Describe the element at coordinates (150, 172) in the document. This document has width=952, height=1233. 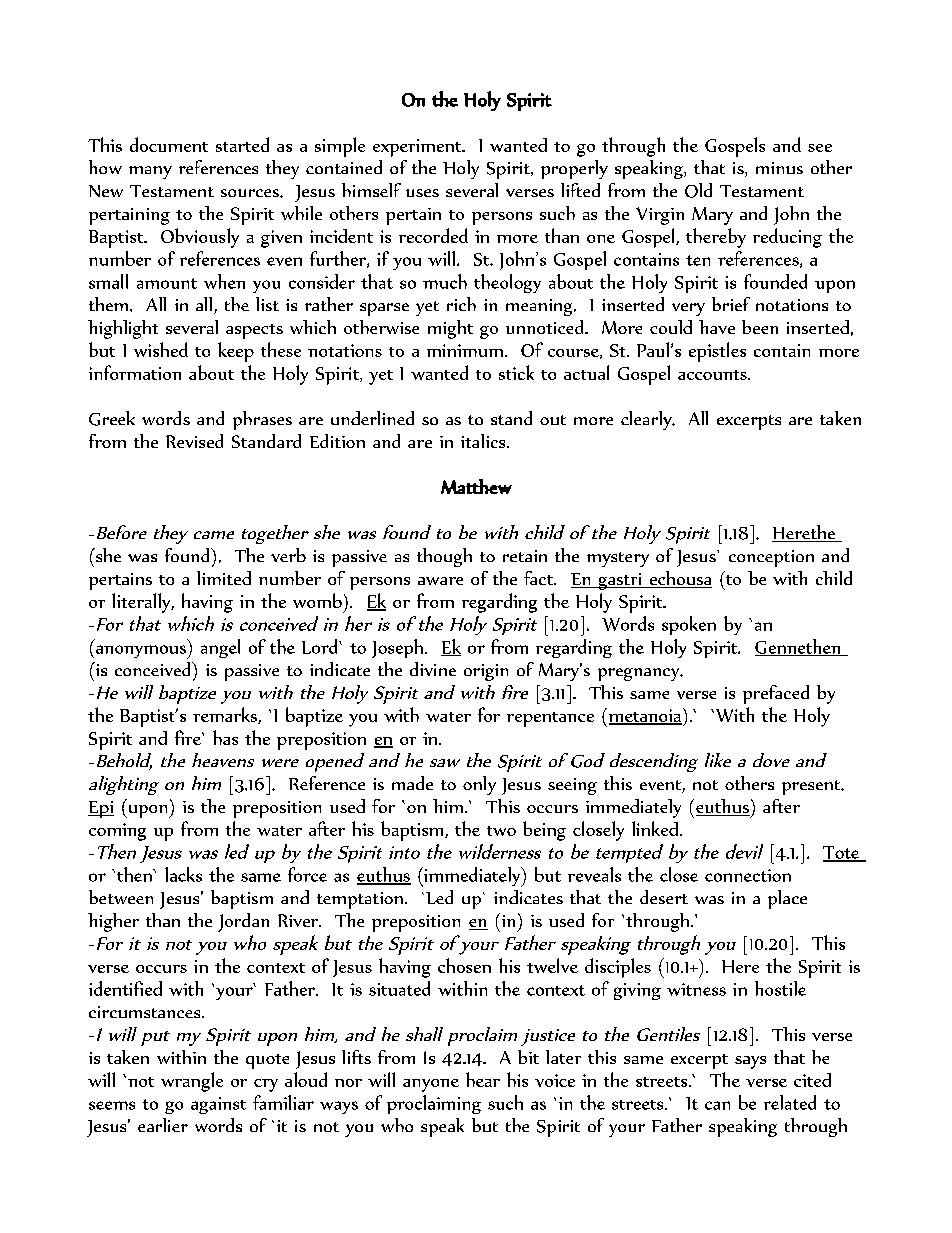
I see `many` at that location.
